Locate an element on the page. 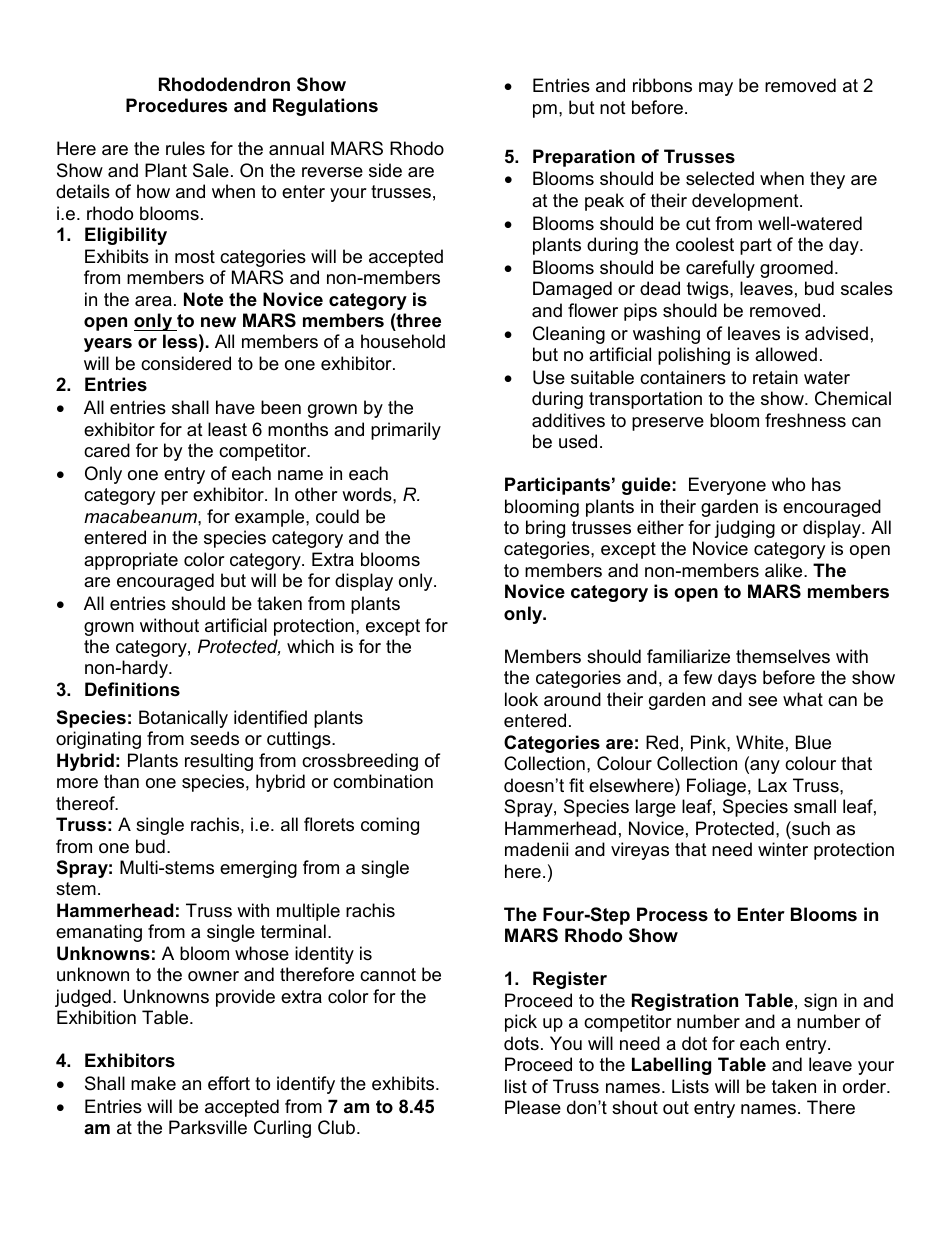 This page has height=1233, width=952. appropriate is located at coordinates (131, 561).
